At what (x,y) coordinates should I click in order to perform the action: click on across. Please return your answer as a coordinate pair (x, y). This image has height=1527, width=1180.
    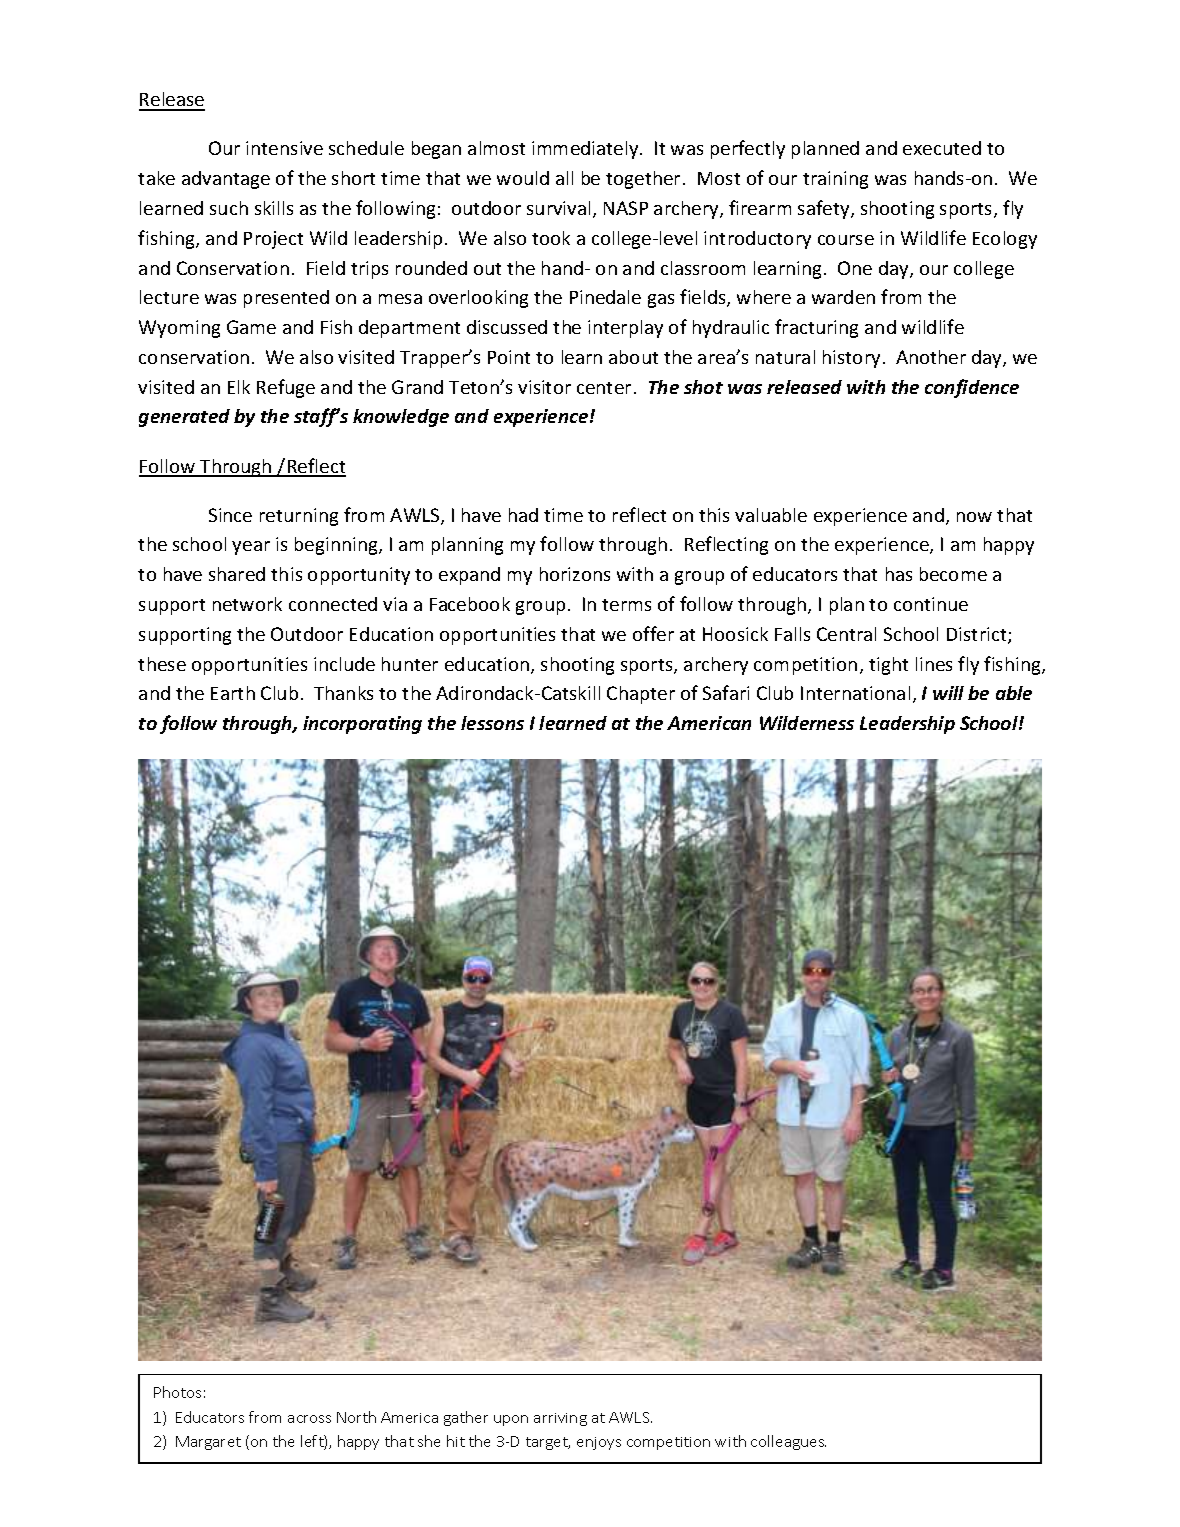
    Looking at the image, I should click on (309, 1419).
